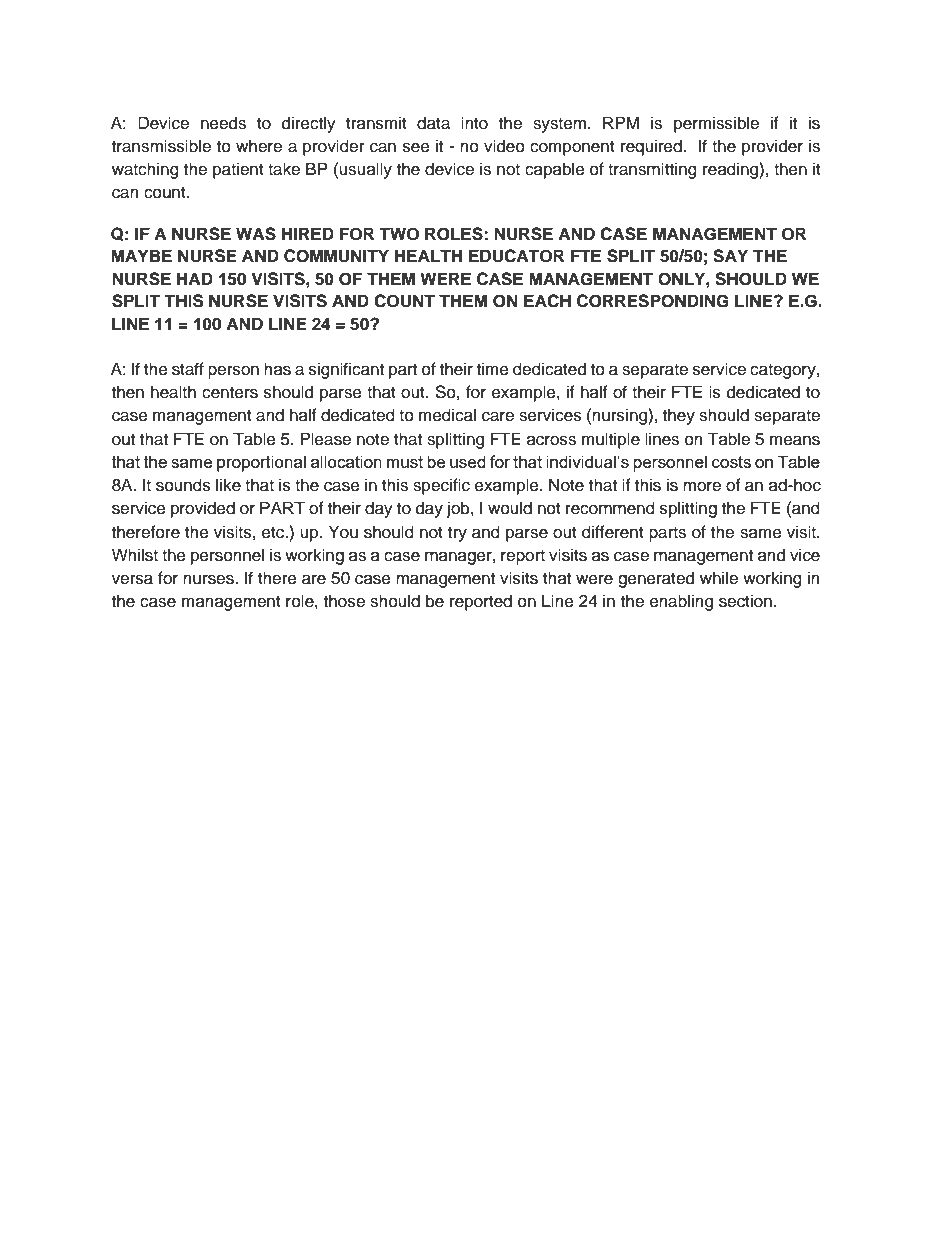  Describe the element at coordinates (474, 123) in the image. I see `into` at that location.
